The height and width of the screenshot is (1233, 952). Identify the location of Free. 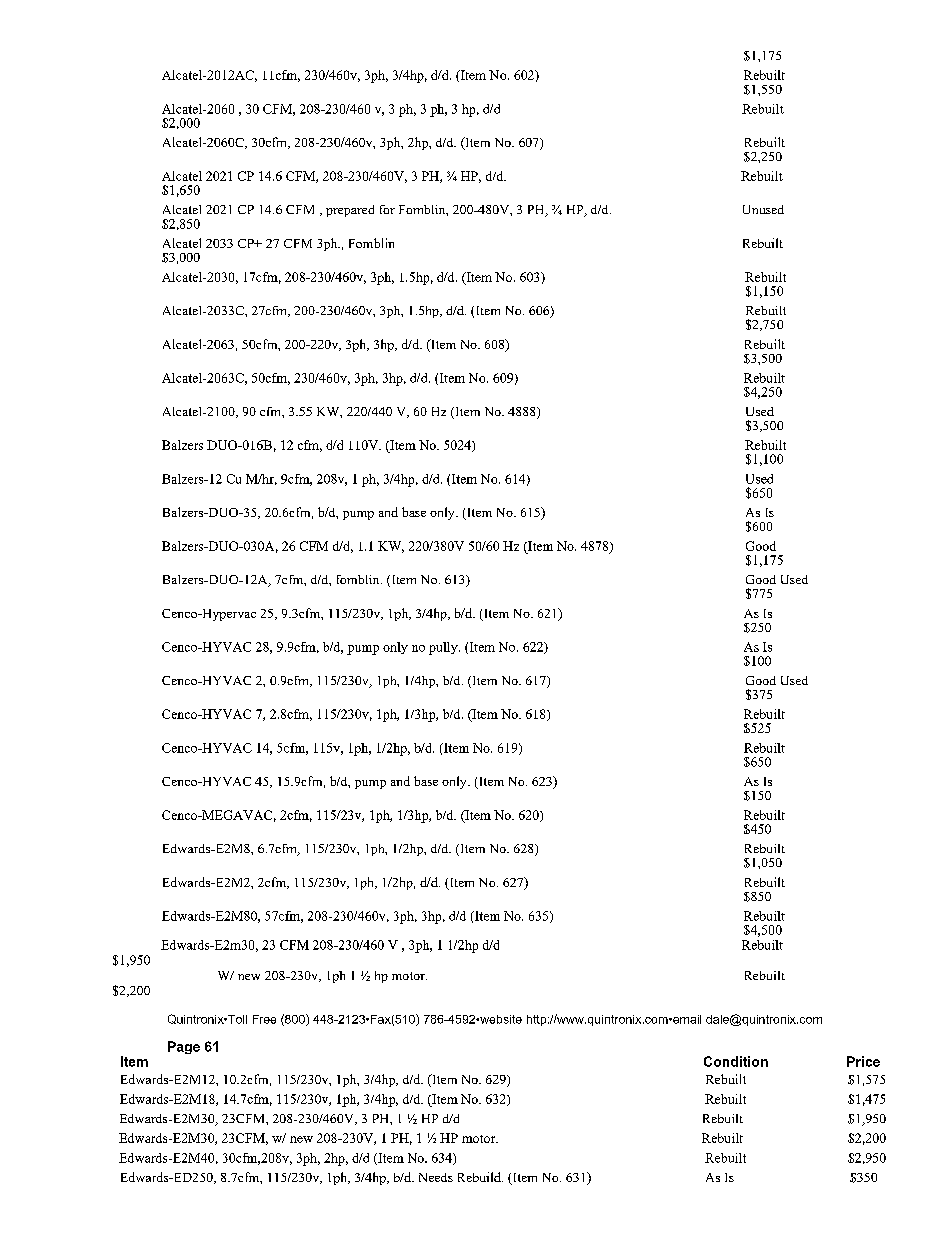
(264, 1019).
